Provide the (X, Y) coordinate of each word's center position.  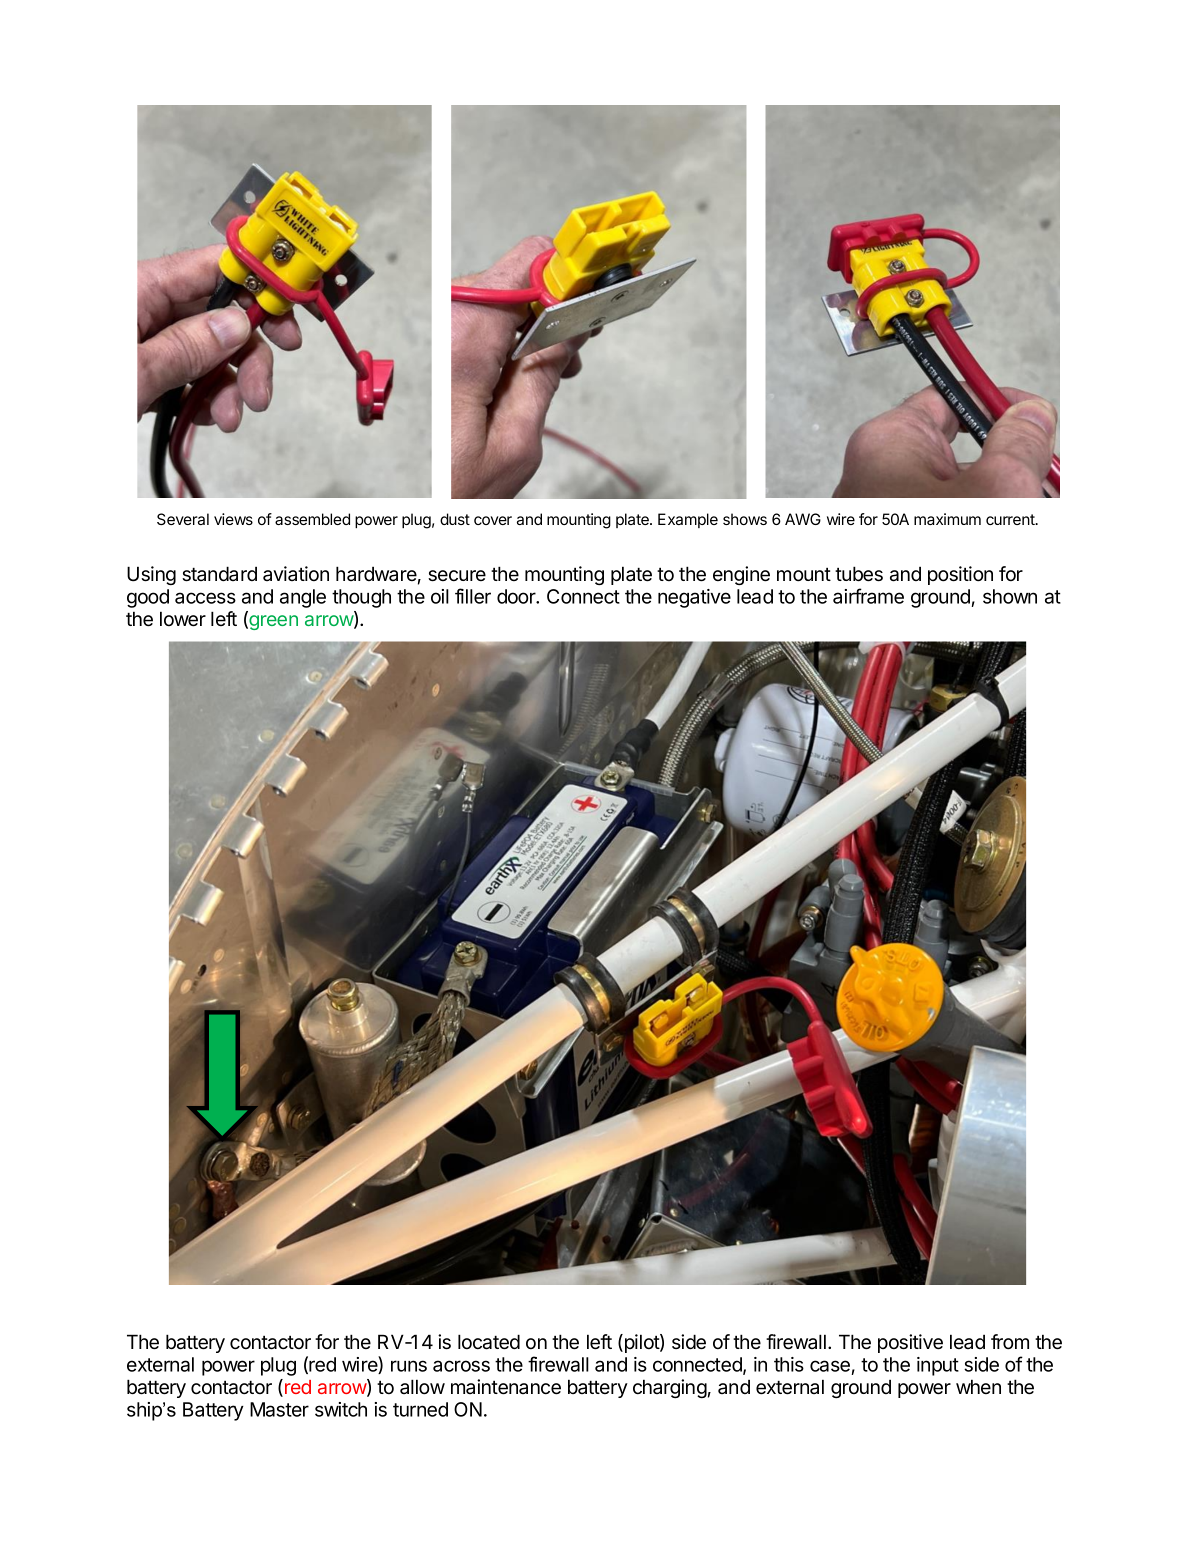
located (489, 1342)
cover (493, 520)
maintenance (506, 1387)
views (233, 519)
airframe (868, 596)
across (461, 1366)
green (272, 622)
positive (910, 1343)
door (517, 596)
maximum (947, 519)
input (938, 1366)
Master (279, 1409)
